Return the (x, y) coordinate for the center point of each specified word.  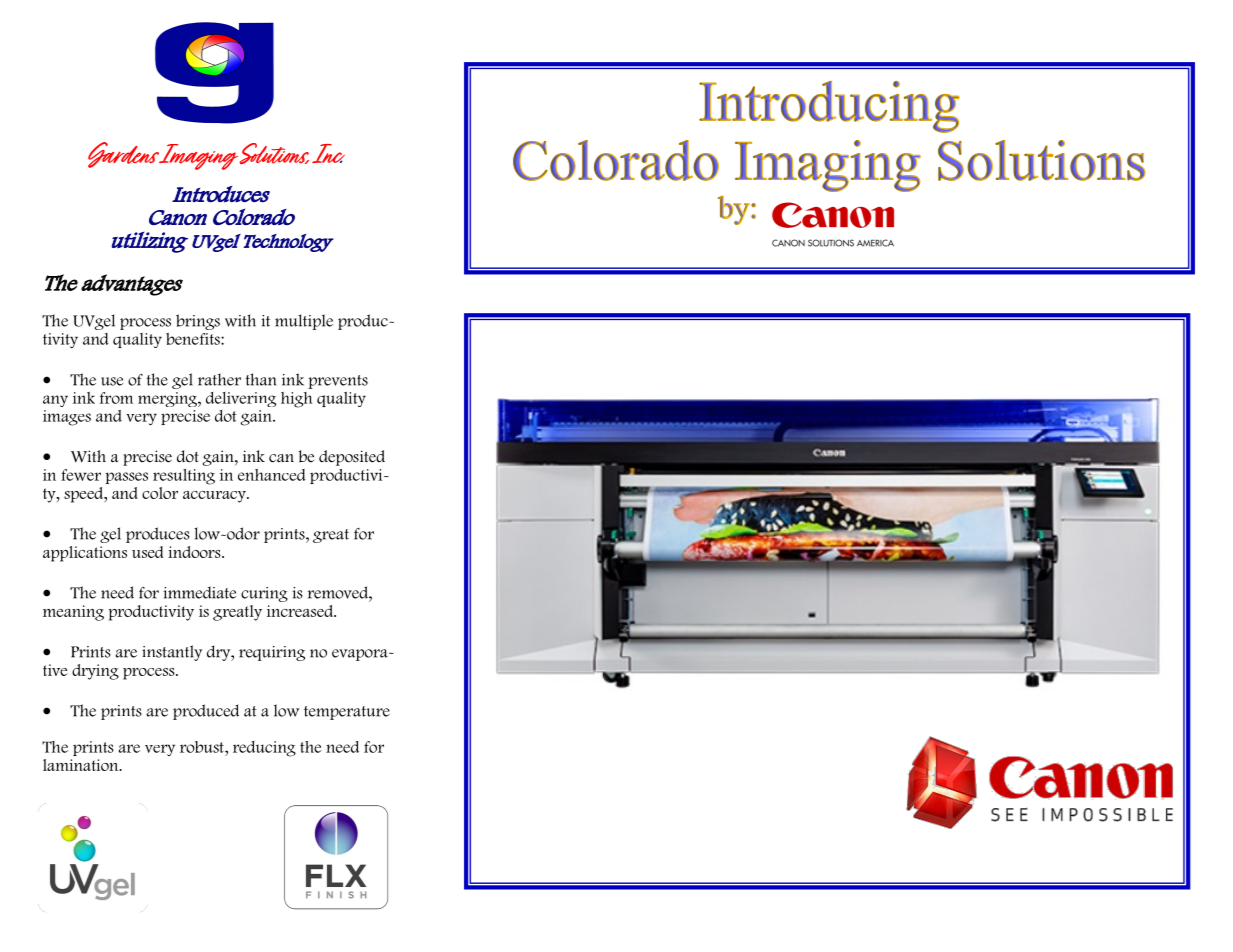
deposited (352, 458)
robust (203, 748)
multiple (304, 322)
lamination (82, 765)
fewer (81, 475)
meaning (73, 613)
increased (301, 611)
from (116, 398)
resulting (184, 477)
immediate (199, 592)
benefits (194, 339)
